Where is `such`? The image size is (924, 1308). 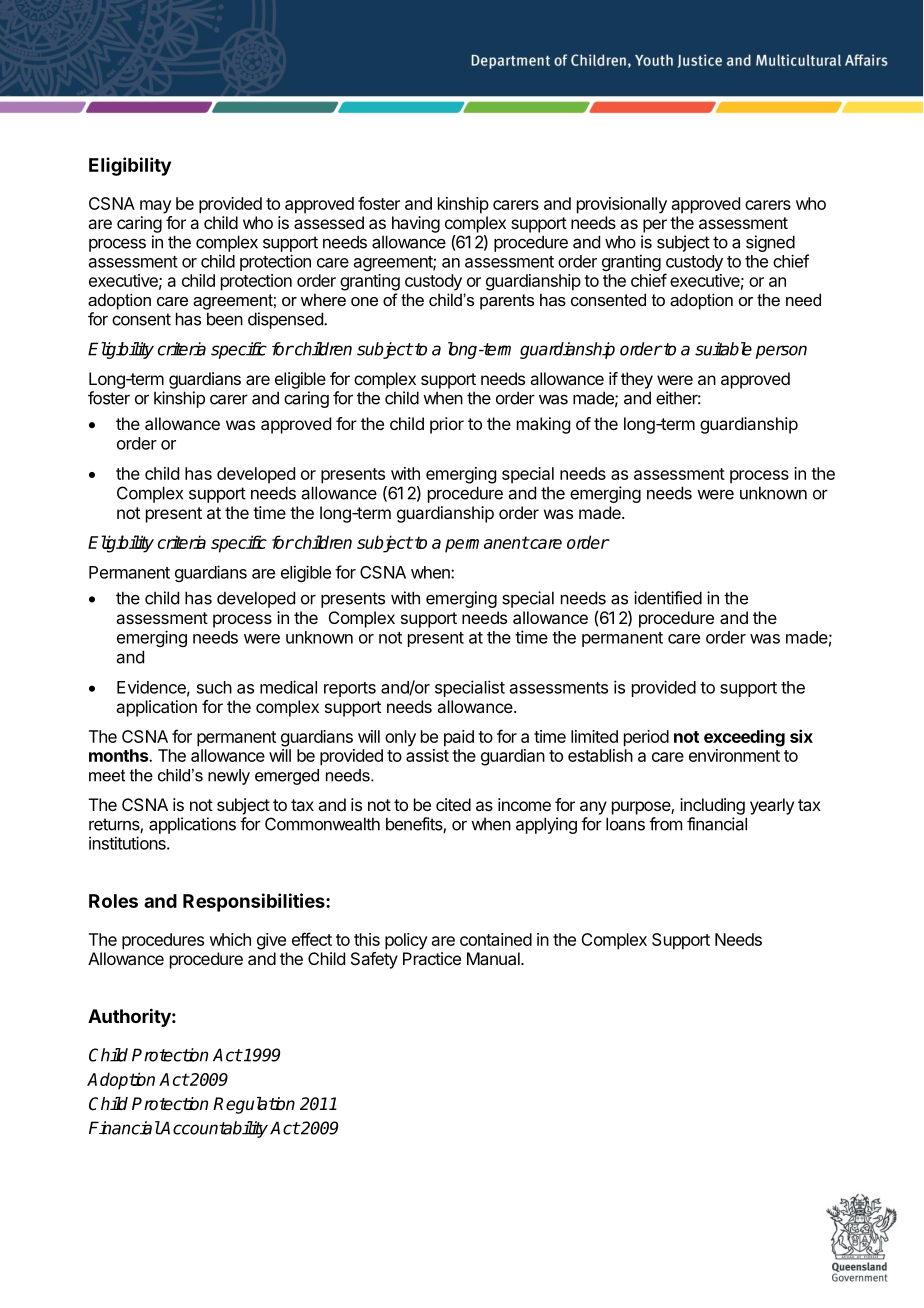 such is located at coordinates (214, 687).
